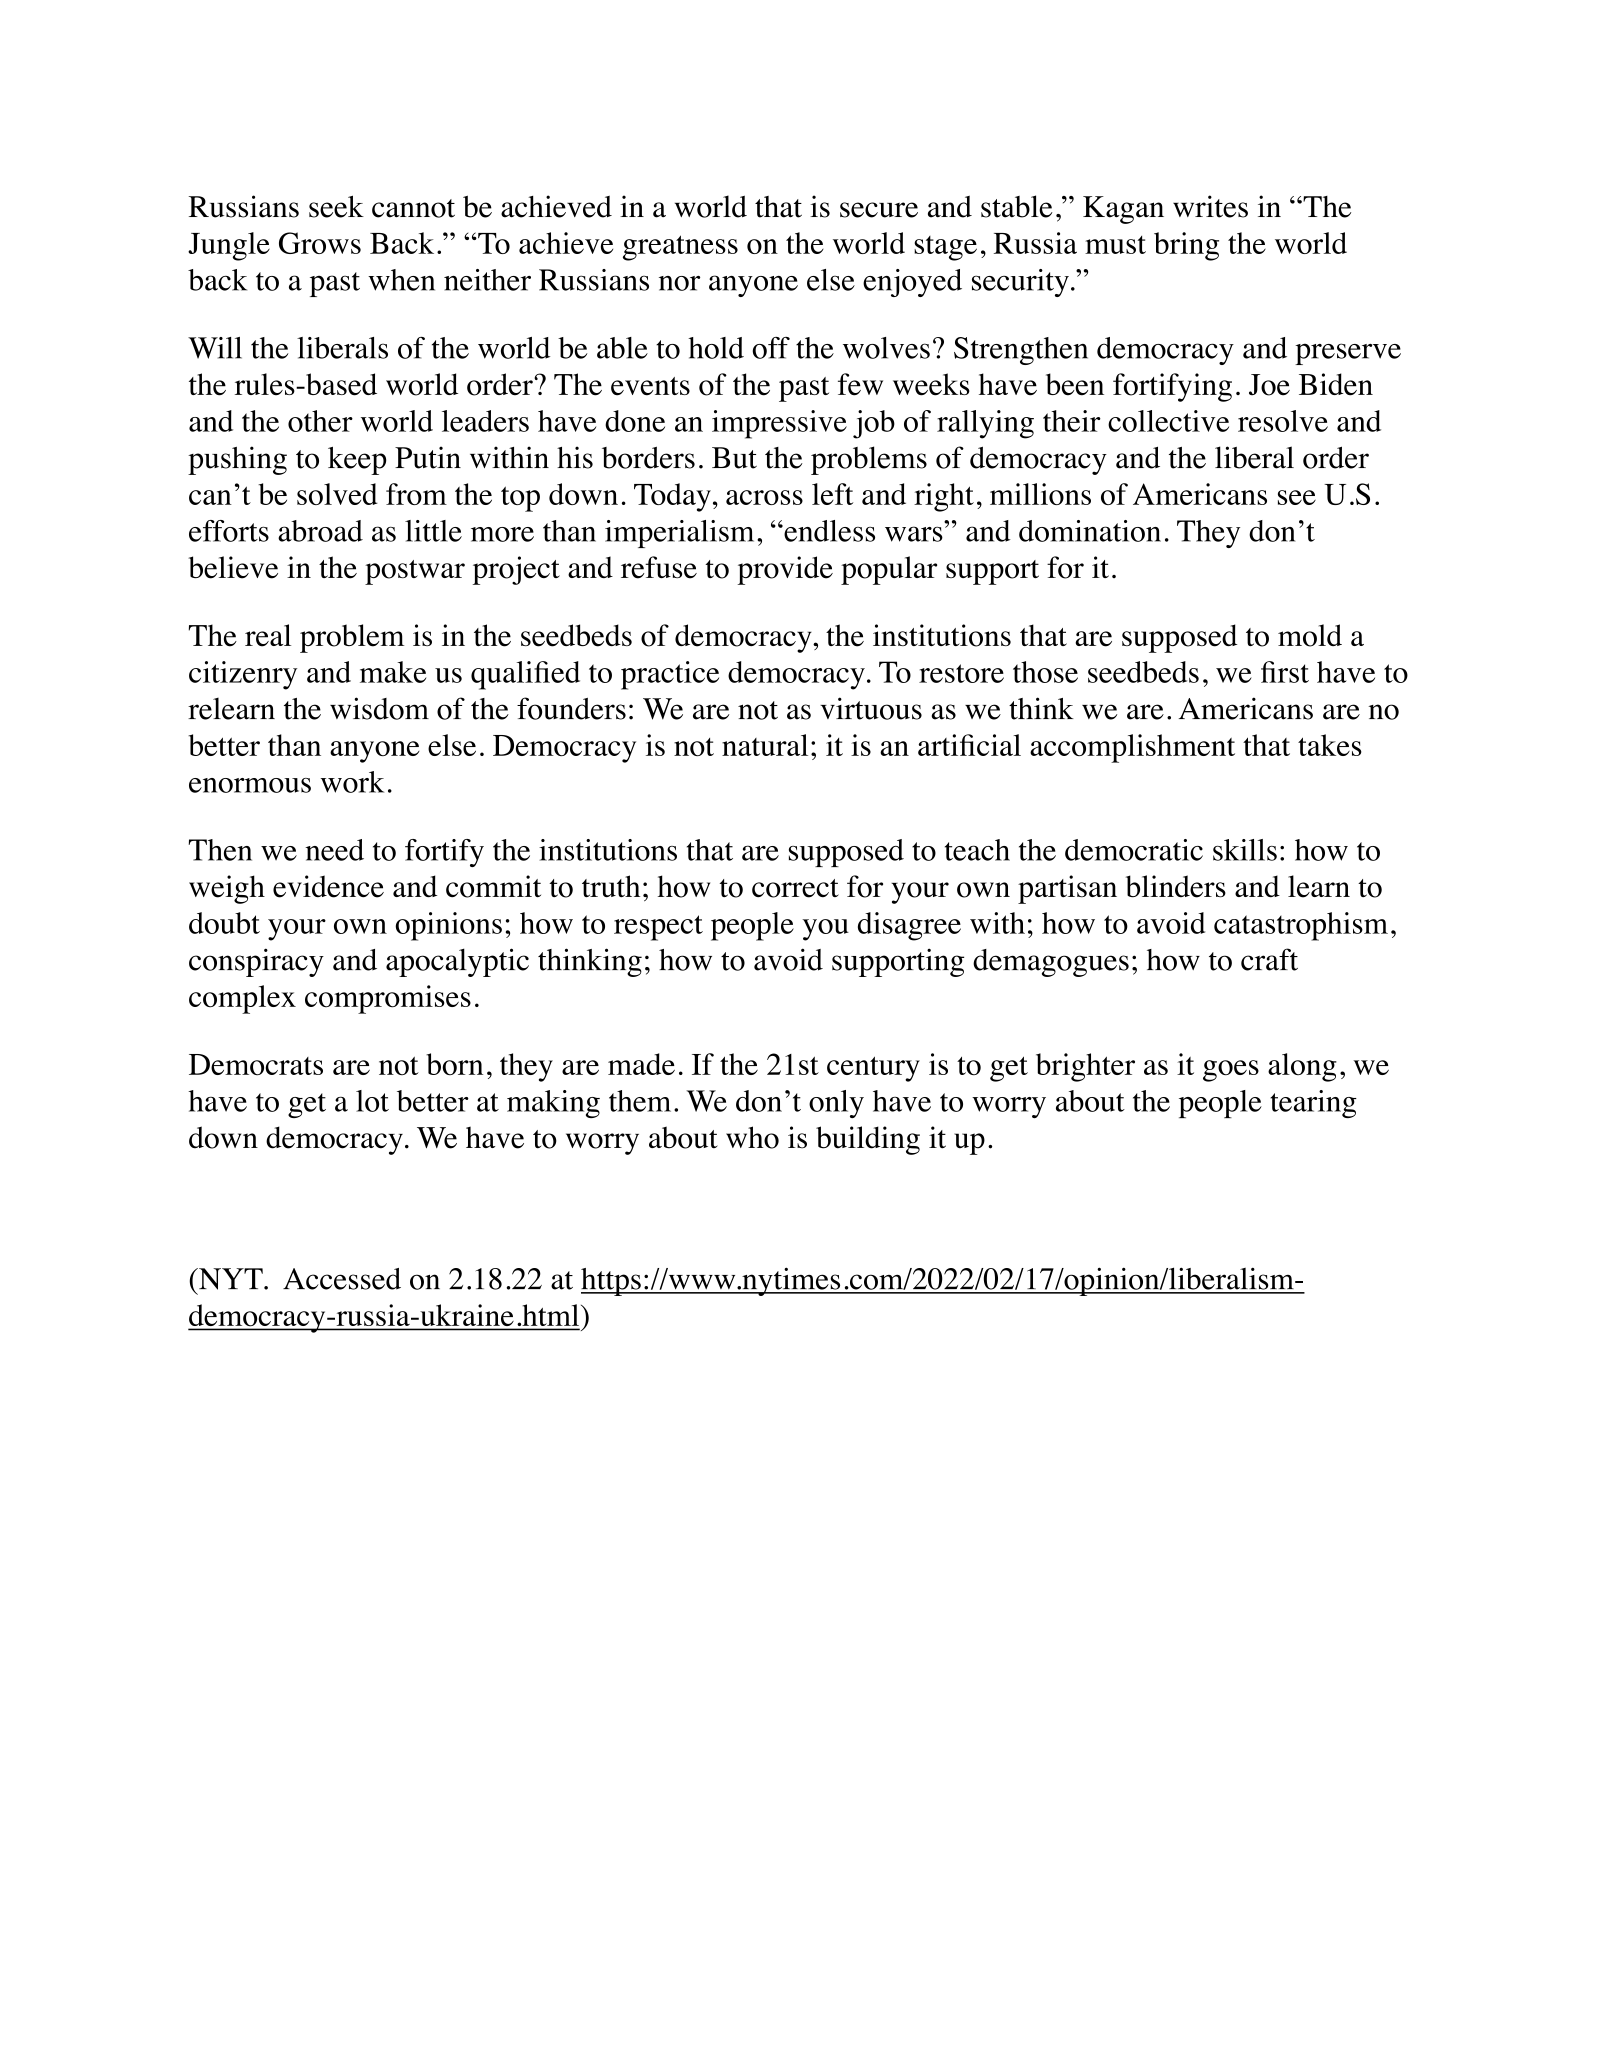 This screenshot has width=1601, height=2071. I want to click on blinders, so click(1176, 886).
